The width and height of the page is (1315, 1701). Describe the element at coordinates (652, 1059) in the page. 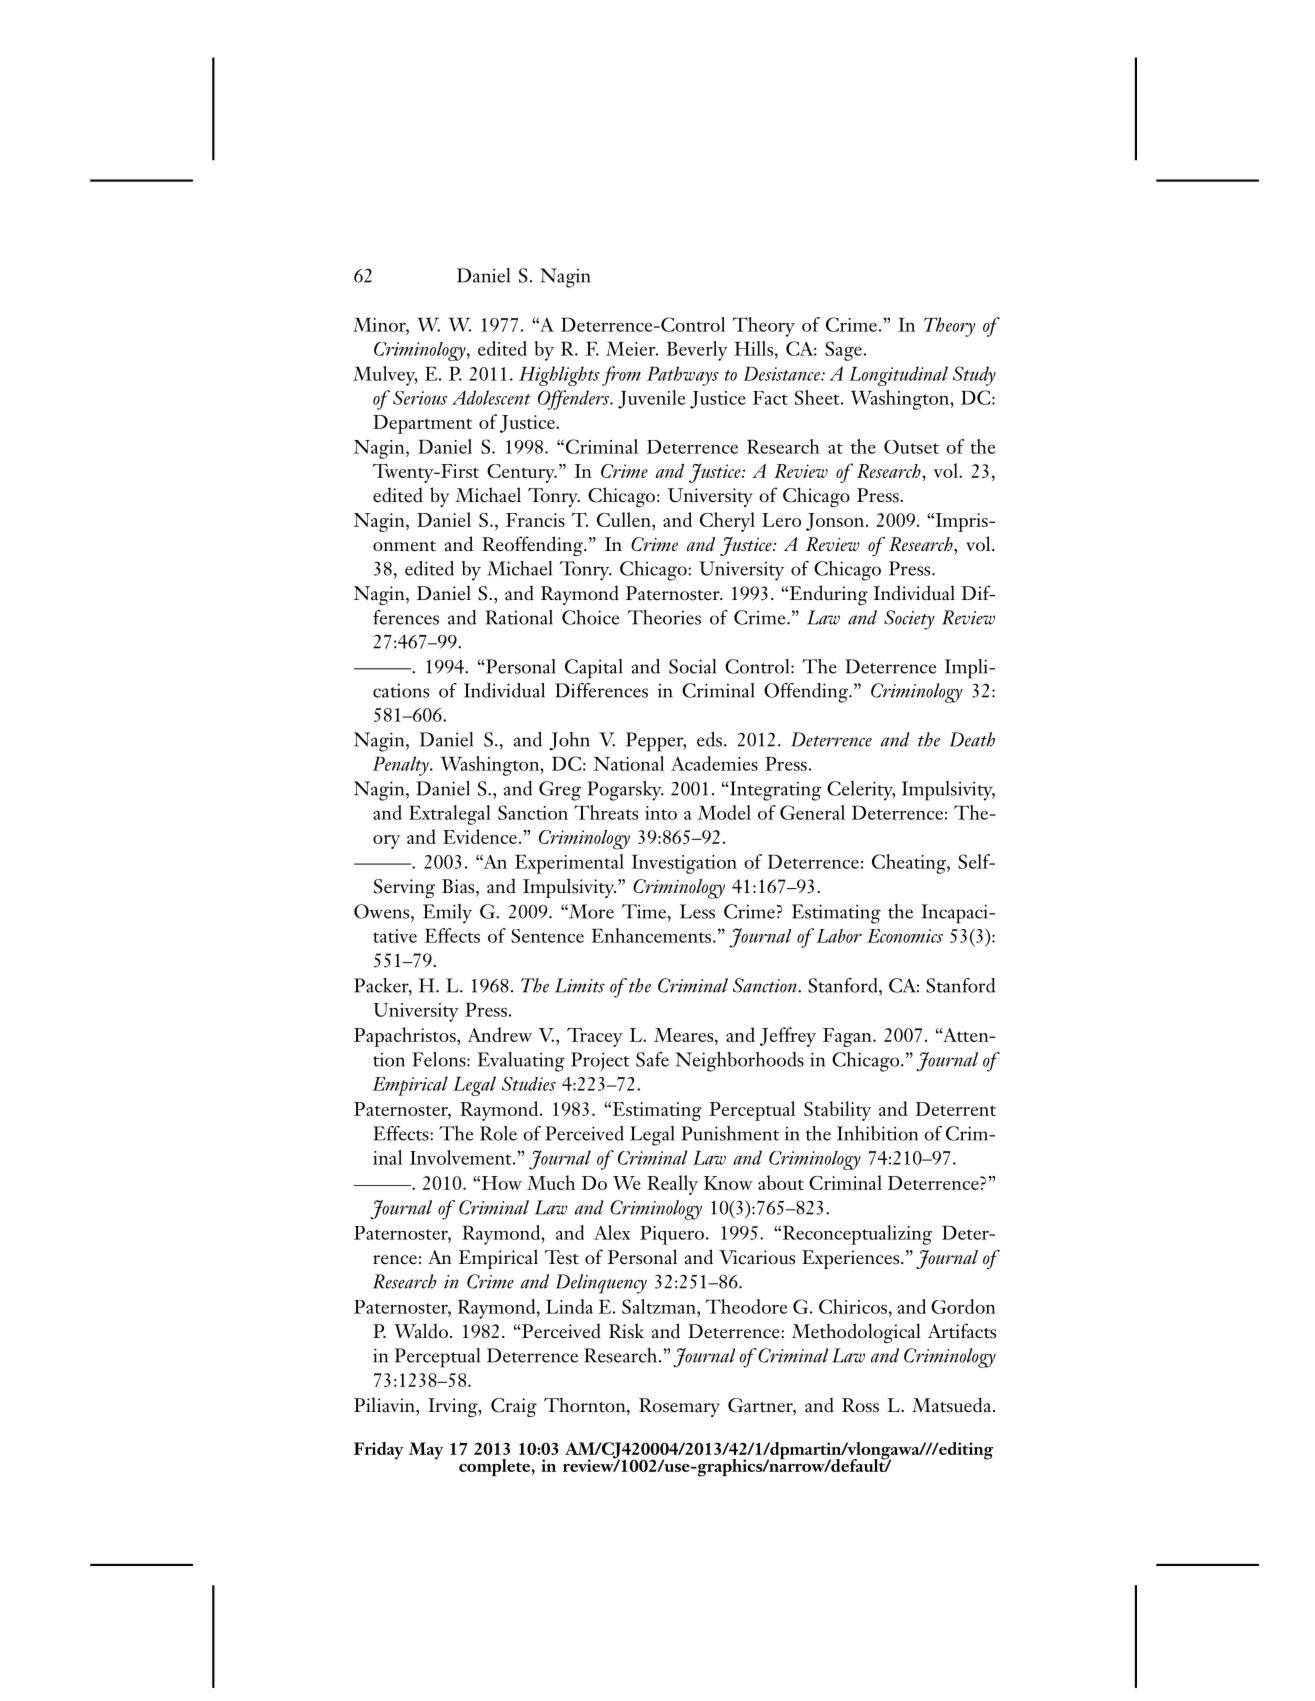

I see `Safe` at that location.
